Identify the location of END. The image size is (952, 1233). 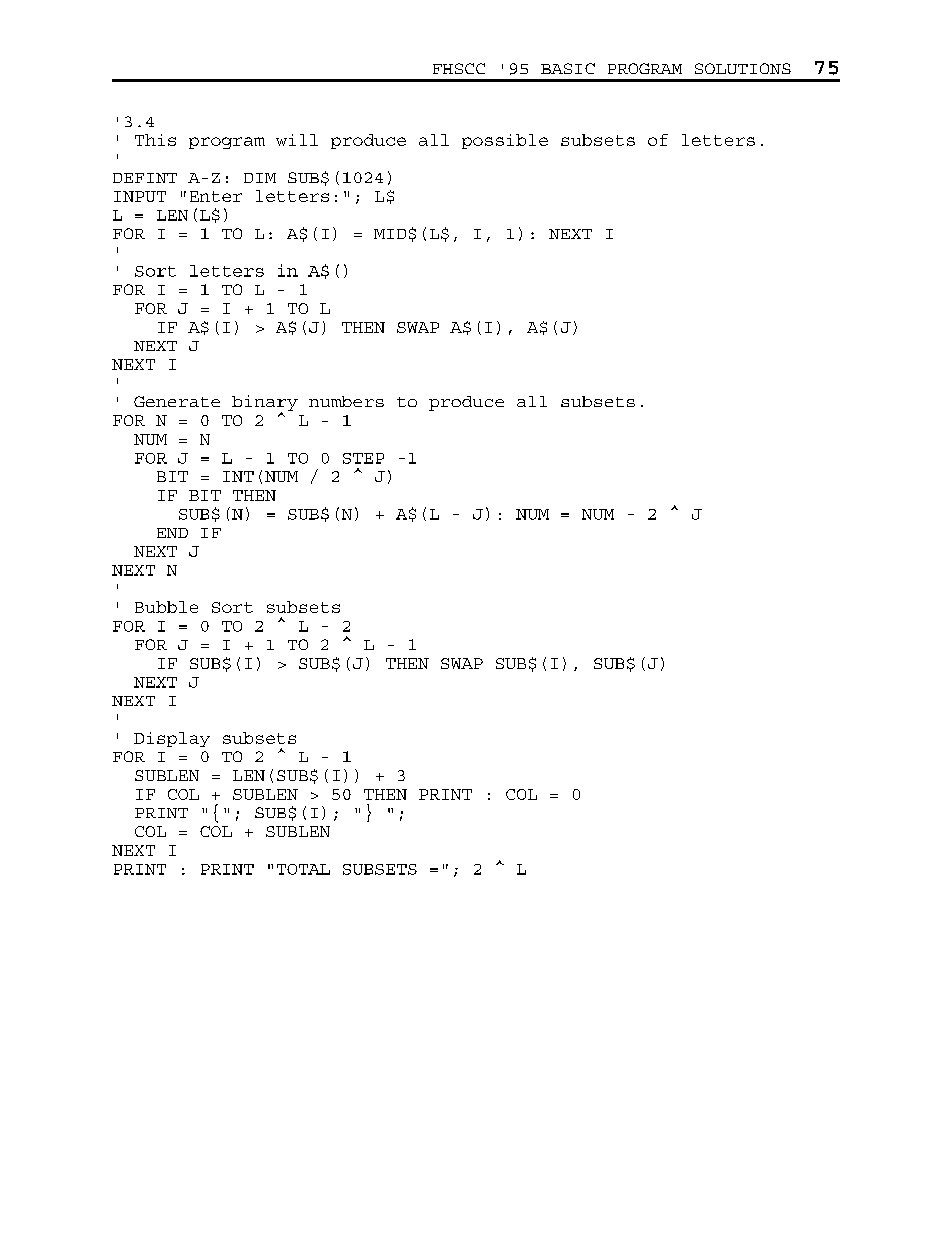
(172, 533).
